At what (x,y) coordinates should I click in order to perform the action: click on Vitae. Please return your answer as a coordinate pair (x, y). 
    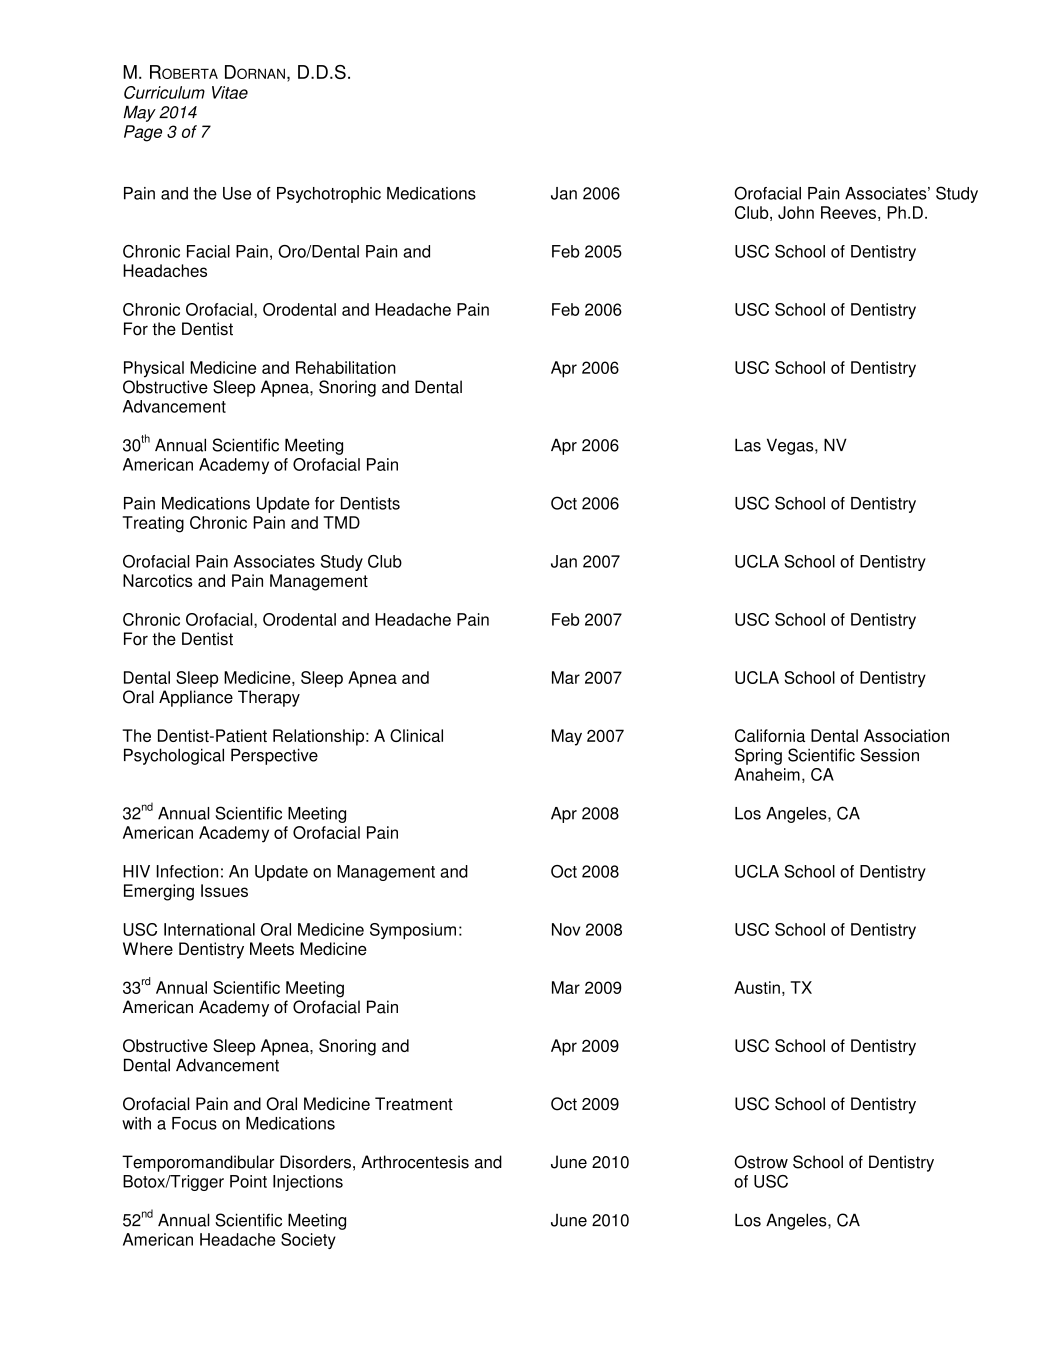
    Looking at the image, I should click on (230, 92).
